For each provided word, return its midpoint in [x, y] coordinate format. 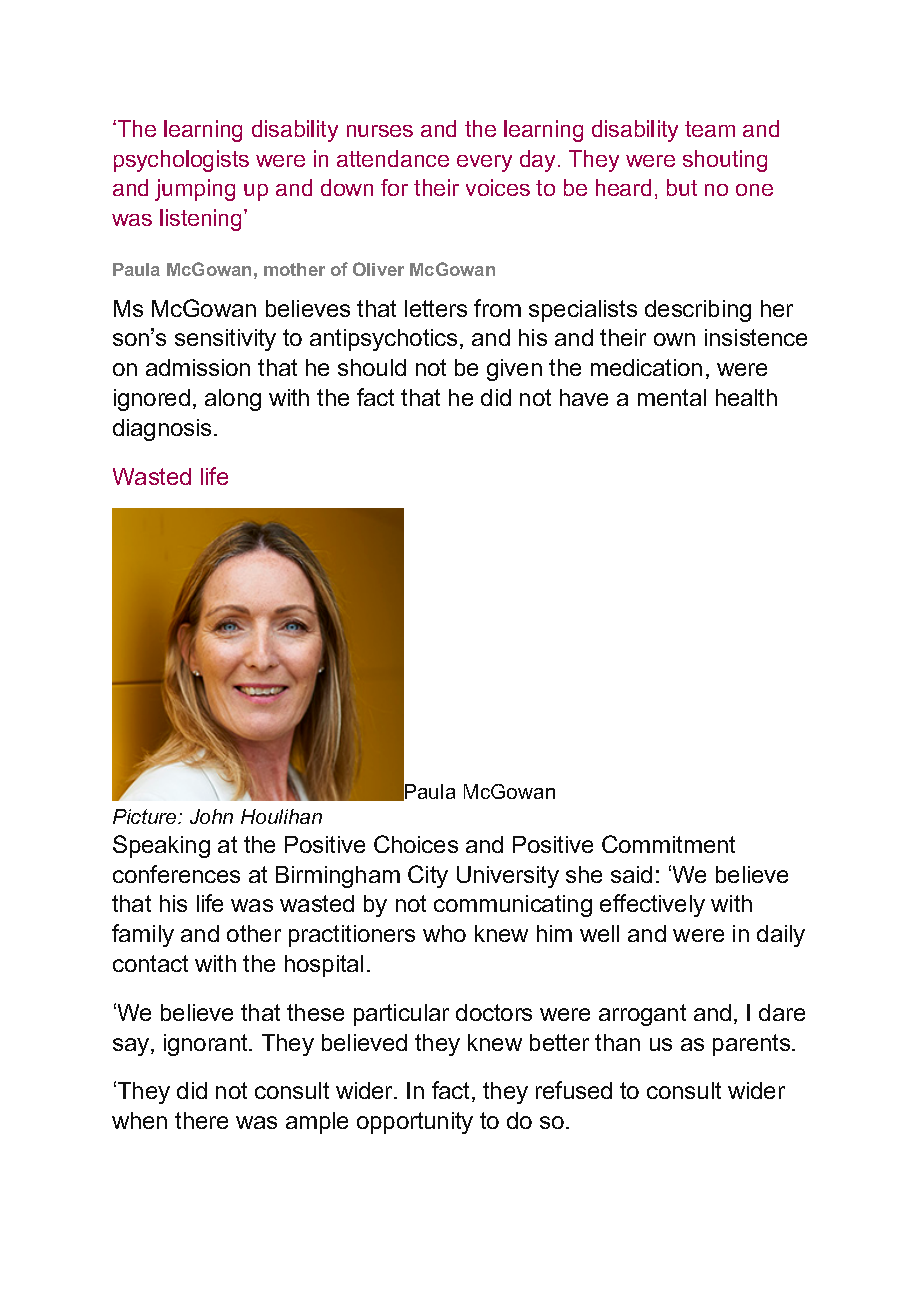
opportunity [415, 1123]
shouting [725, 161]
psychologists [181, 161]
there [201, 1120]
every [484, 163]
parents [753, 1045]
